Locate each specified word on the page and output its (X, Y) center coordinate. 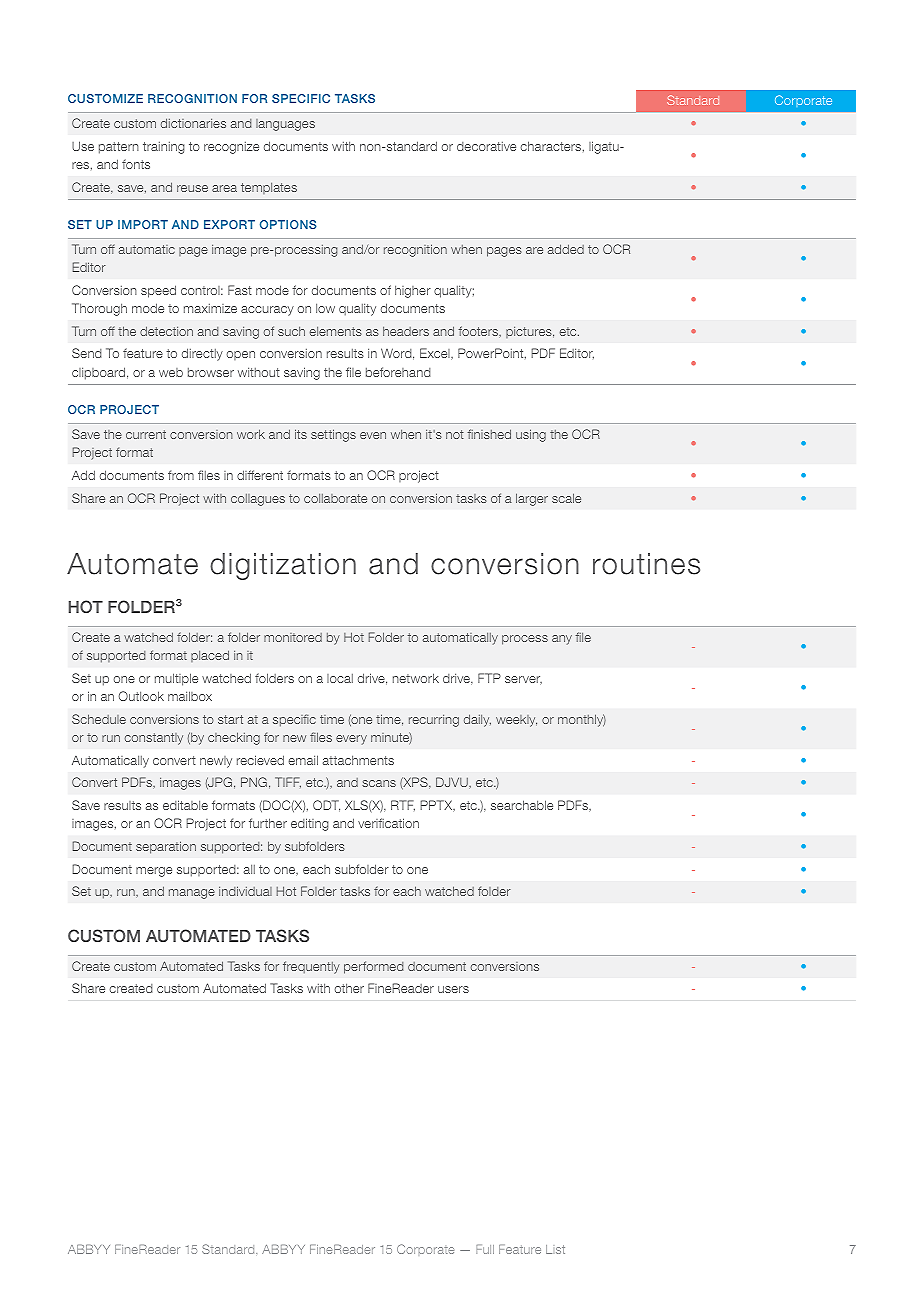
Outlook (141, 696)
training (164, 148)
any (562, 640)
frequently (311, 967)
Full (485, 1249)
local (340, 678)
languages (285, 125)
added (566, 249)
